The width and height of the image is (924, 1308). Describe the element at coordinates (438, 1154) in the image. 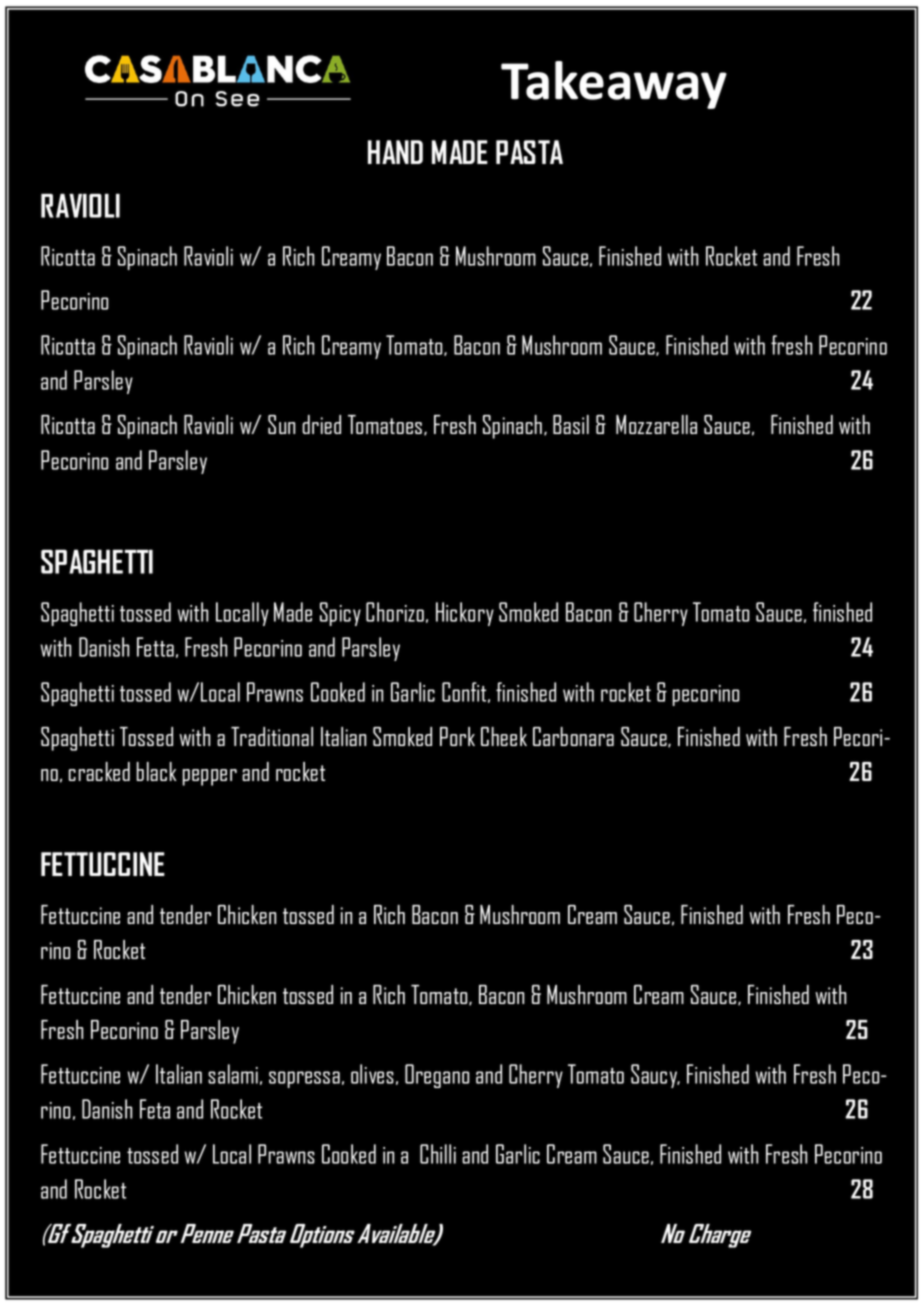

I see `Chilli` at that location.
